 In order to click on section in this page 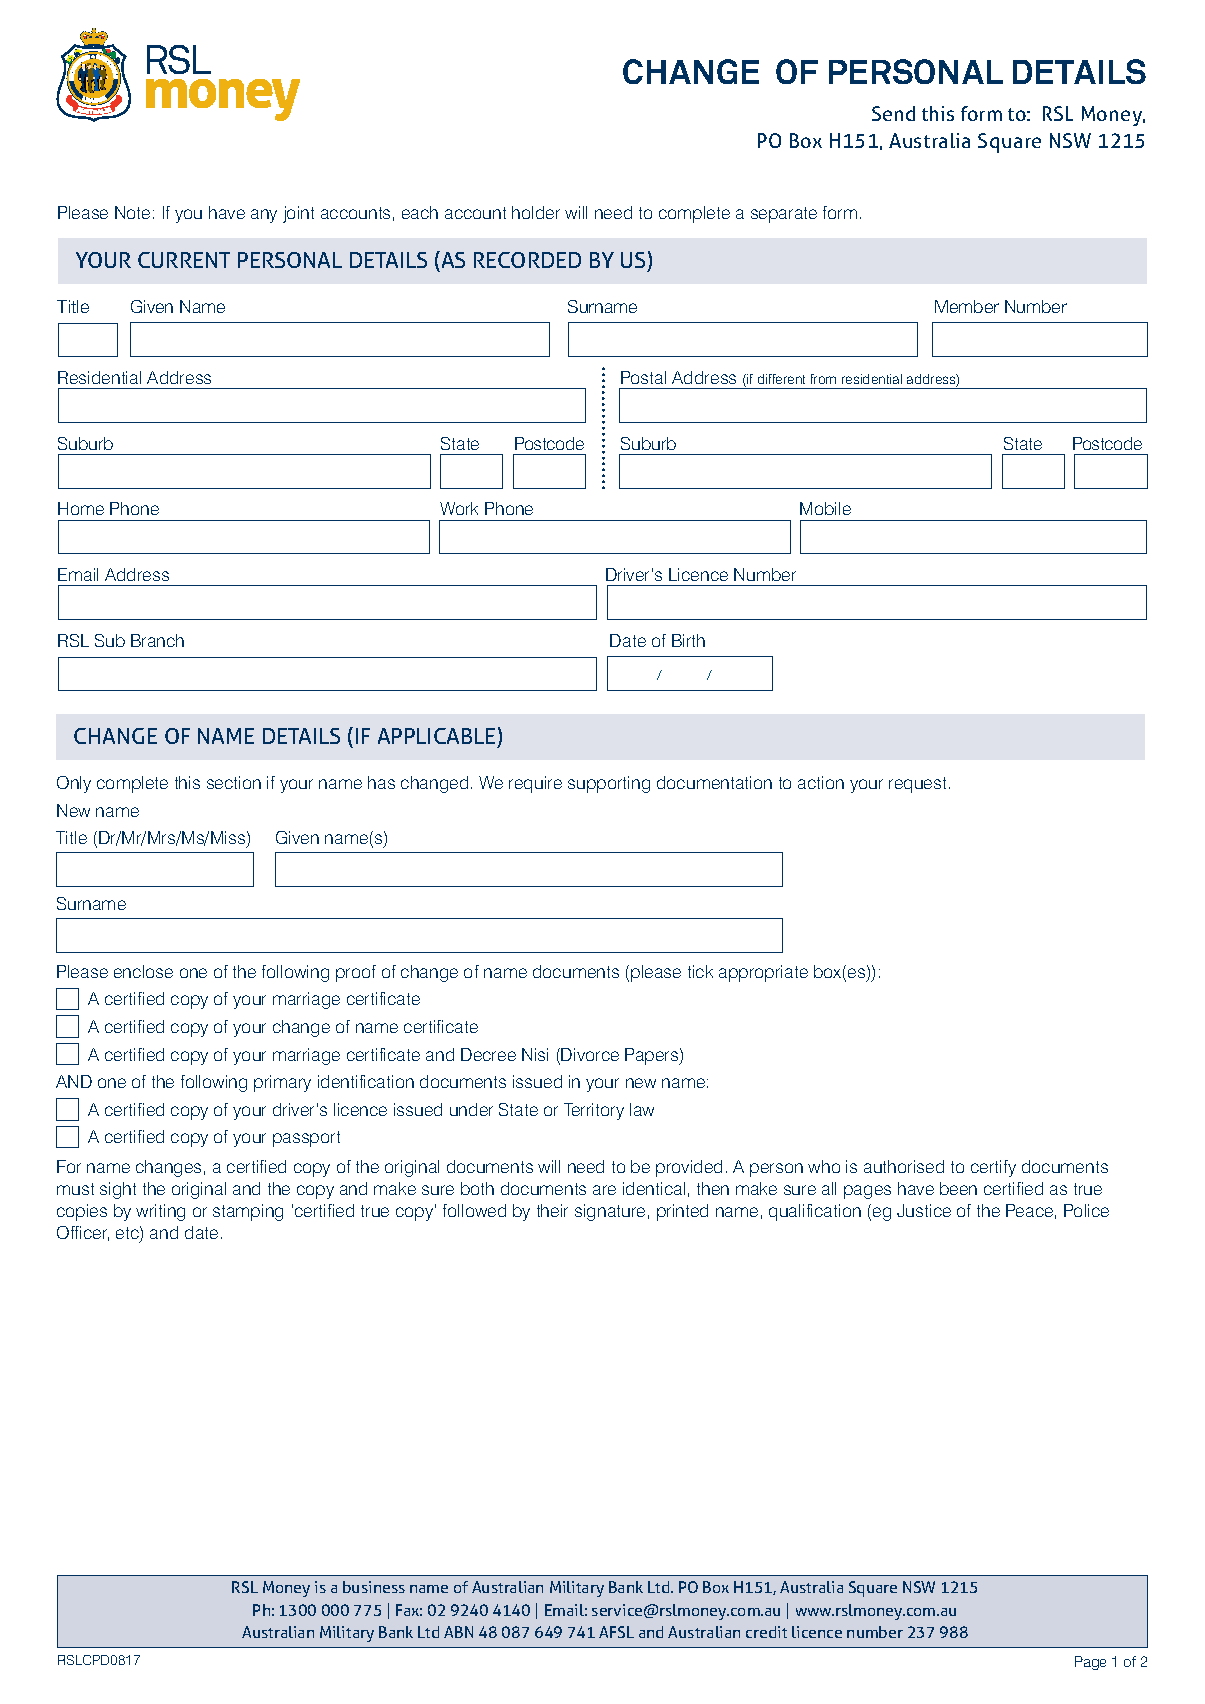, I will do `click(234, 782)`.
